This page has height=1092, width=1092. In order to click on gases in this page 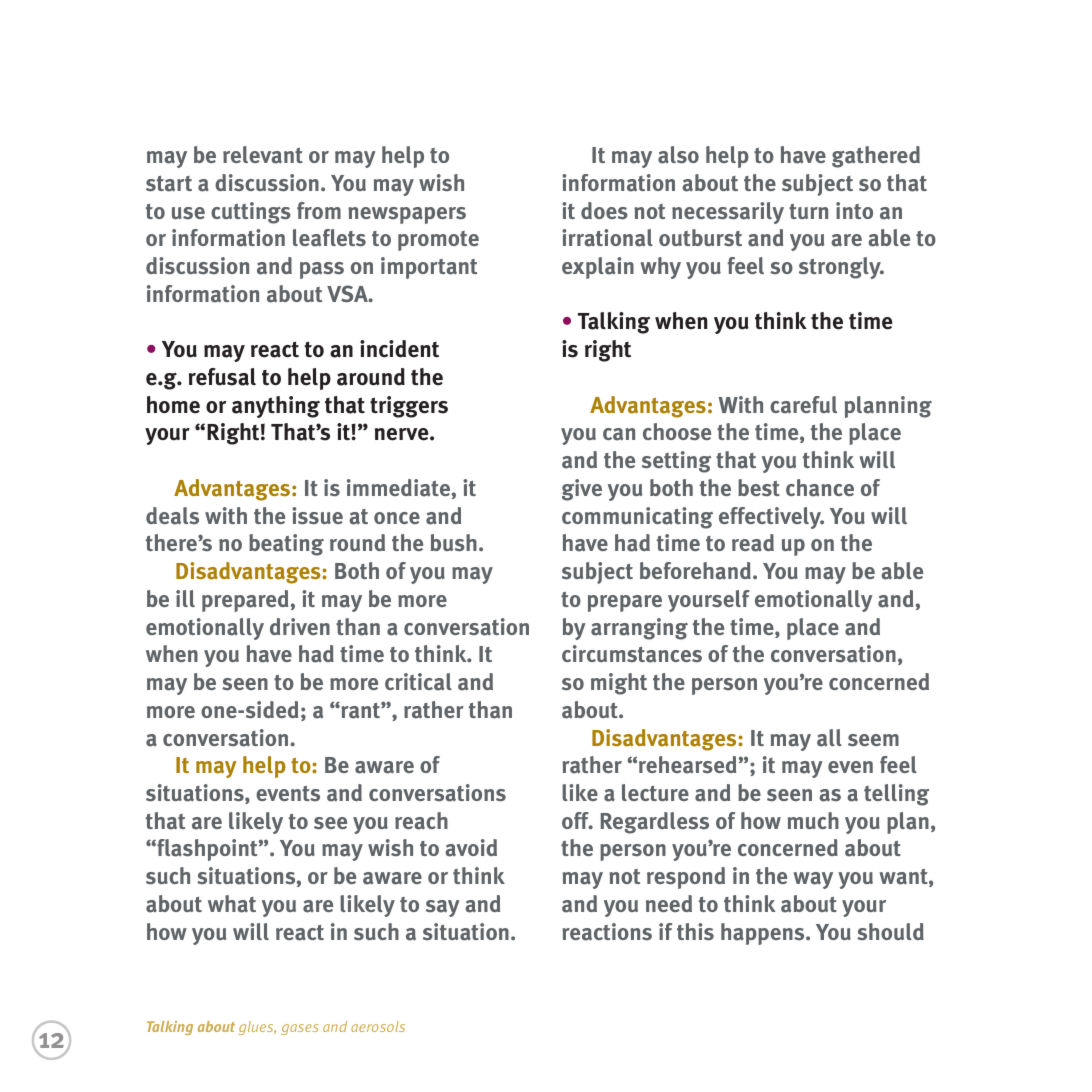, I will do `click(299, 1029)`.
